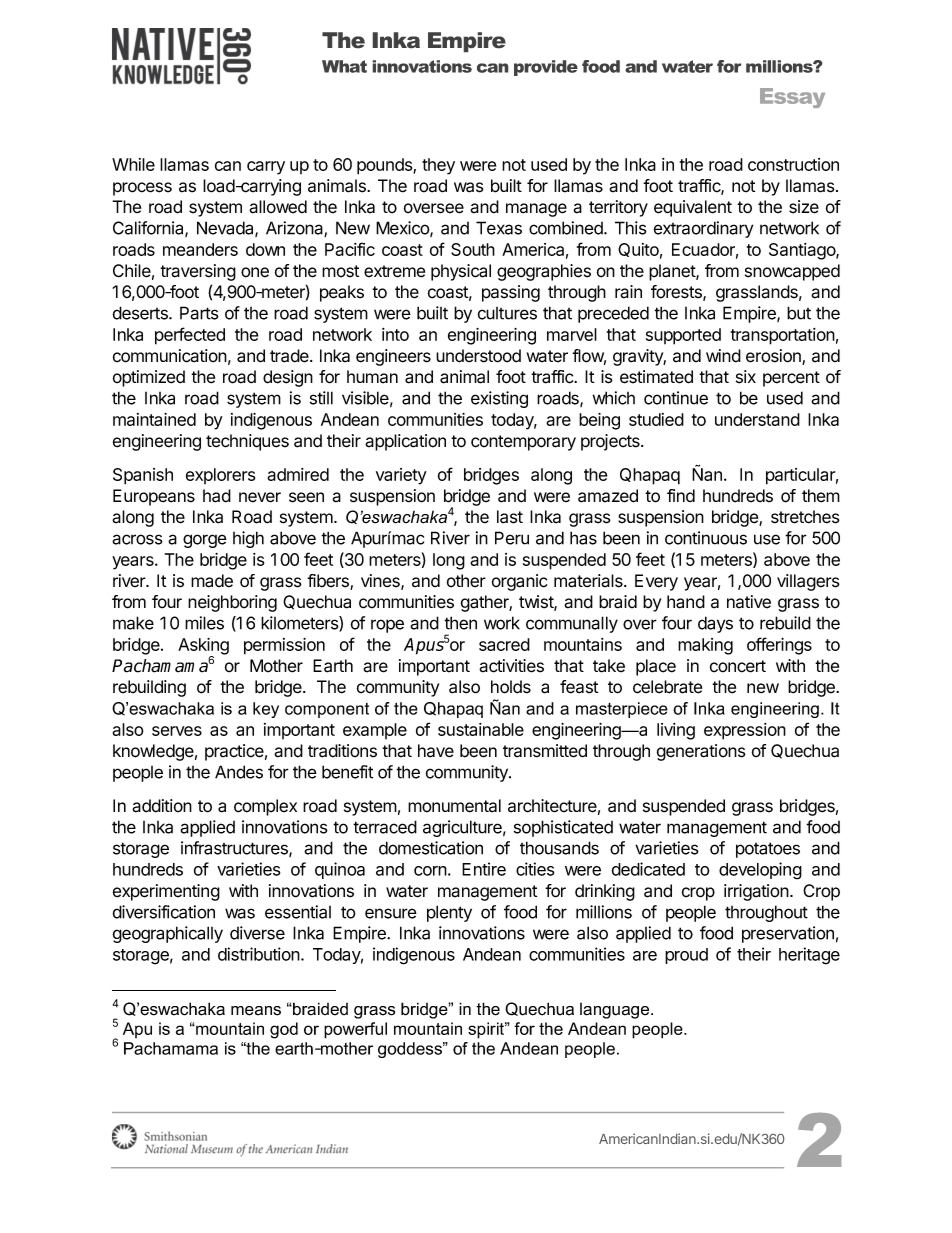  What do you see at coordinates (198, 272) in the screenshot?
I see `traversing` at bounding box center [198, 272].
